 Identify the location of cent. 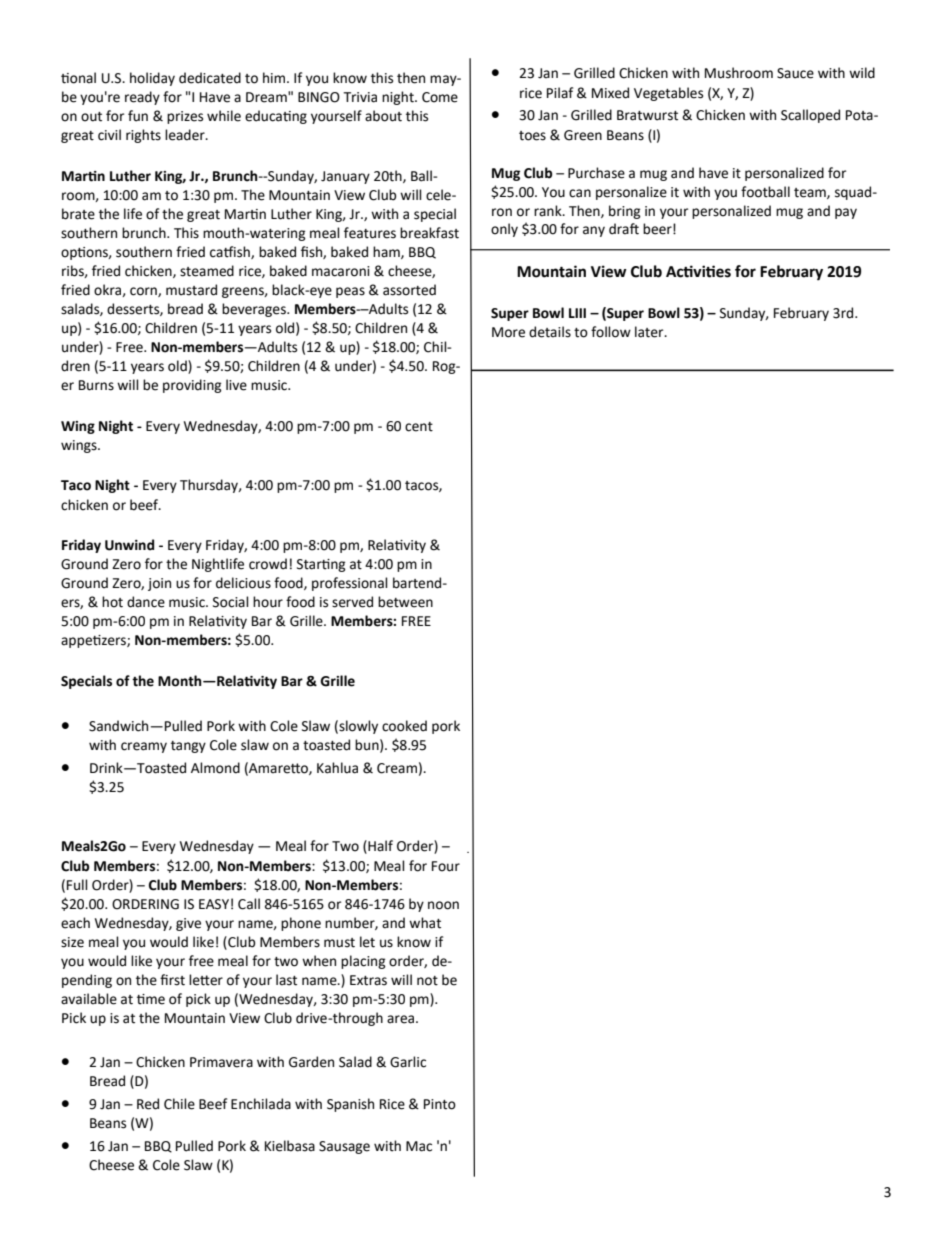
(419, 427).
